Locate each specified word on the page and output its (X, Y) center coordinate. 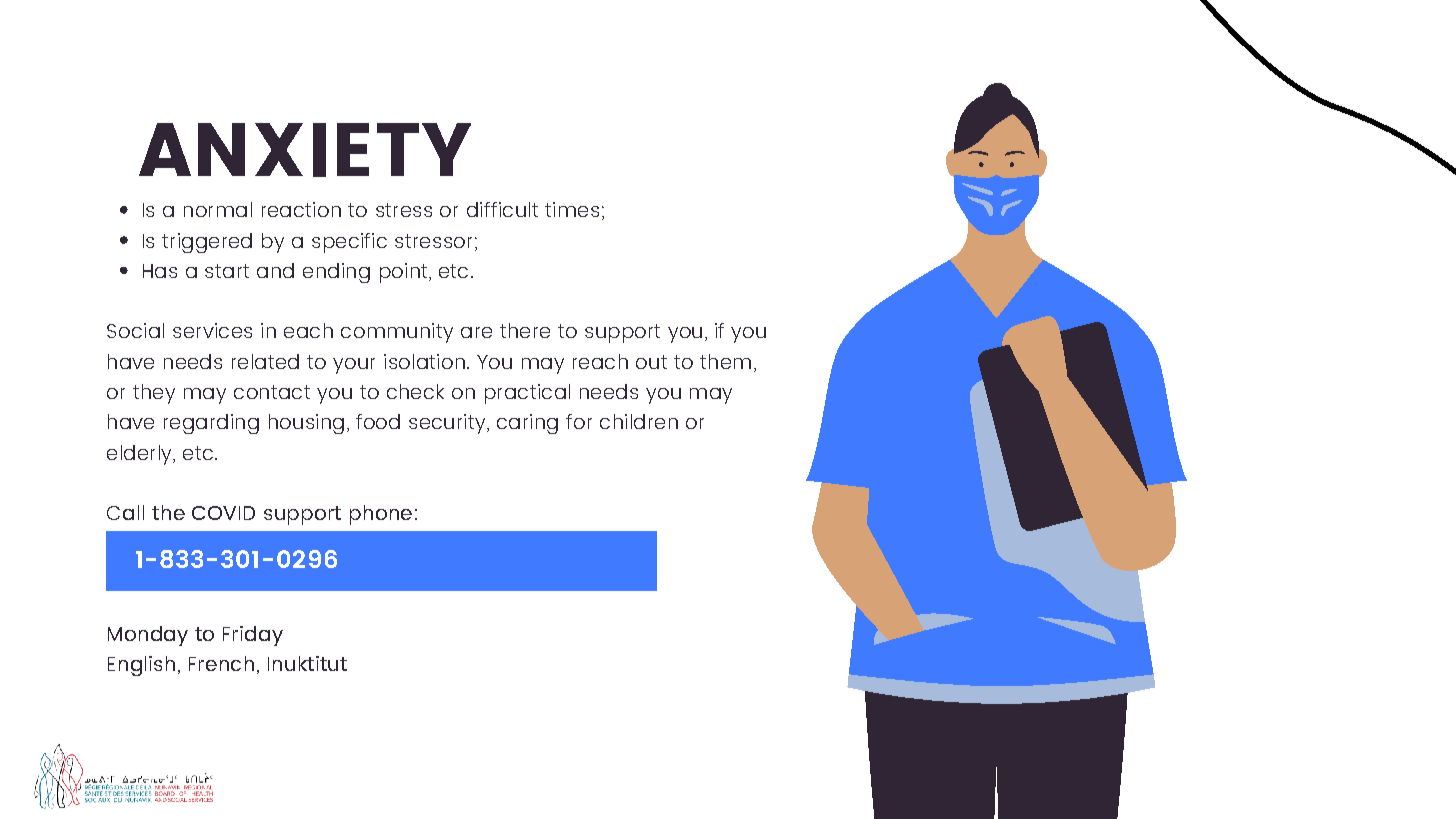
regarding (211, 424)
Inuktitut (307, 663)
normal (218, 209)
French (221, 663)
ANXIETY (305, 150)
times (572, 209)
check (415, 391)
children (639, 421)
